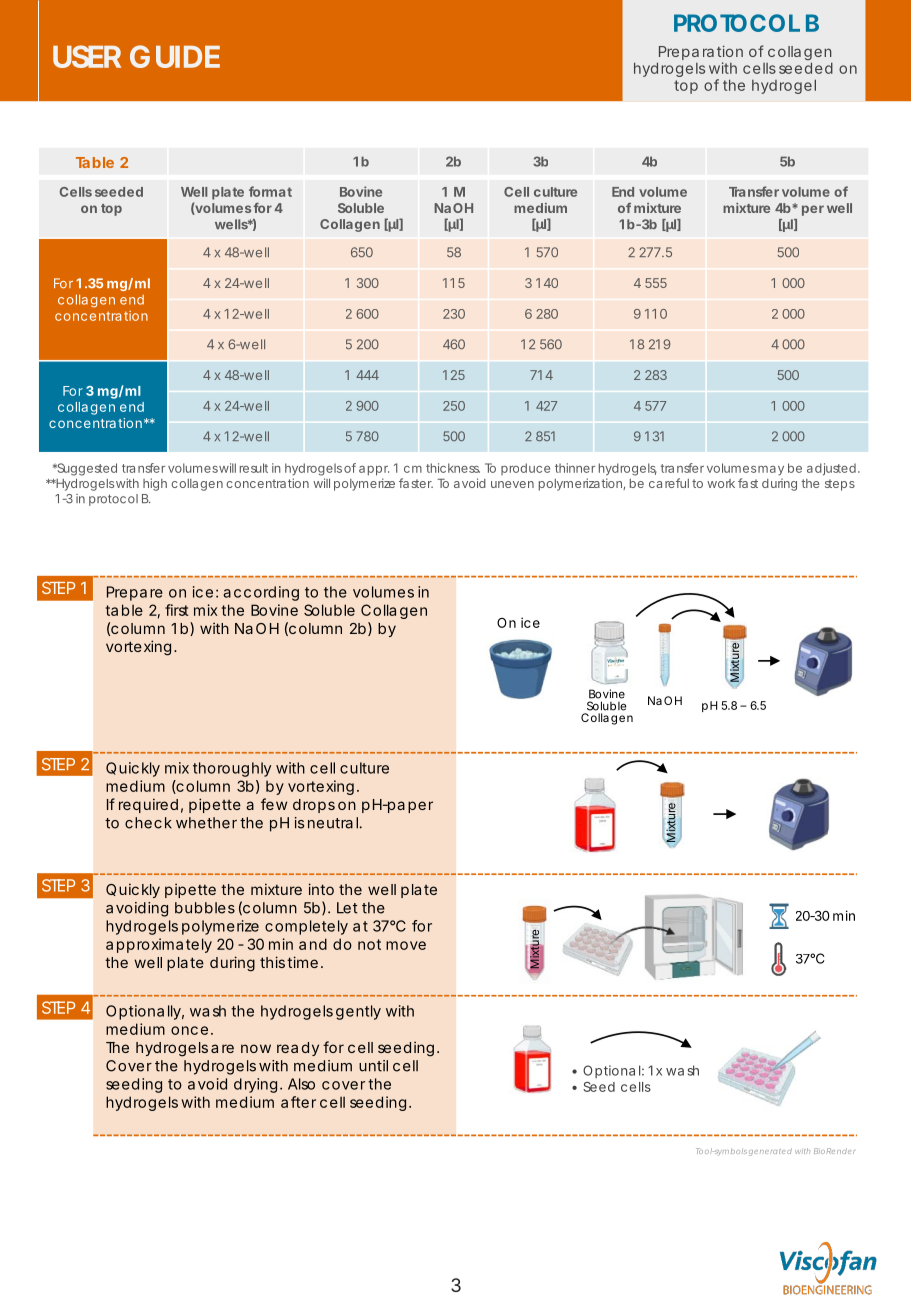  What do you see at coordinates (255, 1085) in the screenshot?
I see `drying` at bounding box center [255, 1085].
